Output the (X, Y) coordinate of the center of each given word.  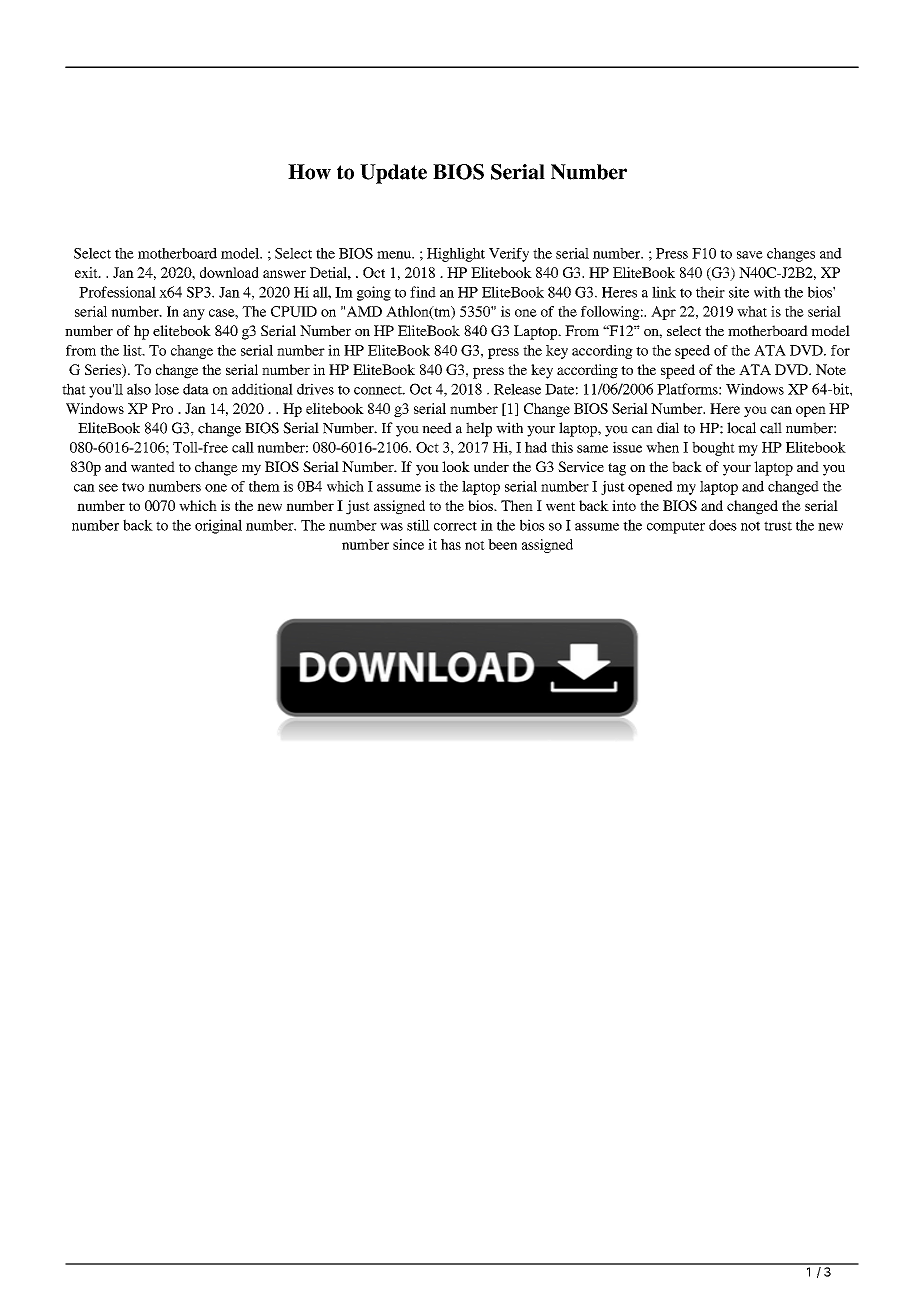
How (309, 172)
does (723, 525)
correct (455, 526)
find (423, 292)
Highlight (456, 255)
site (739, 292)
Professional (117, 292)
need (437, 428)
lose (167, 389)
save (750, 255)
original (218, 526)
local (741, 428)
